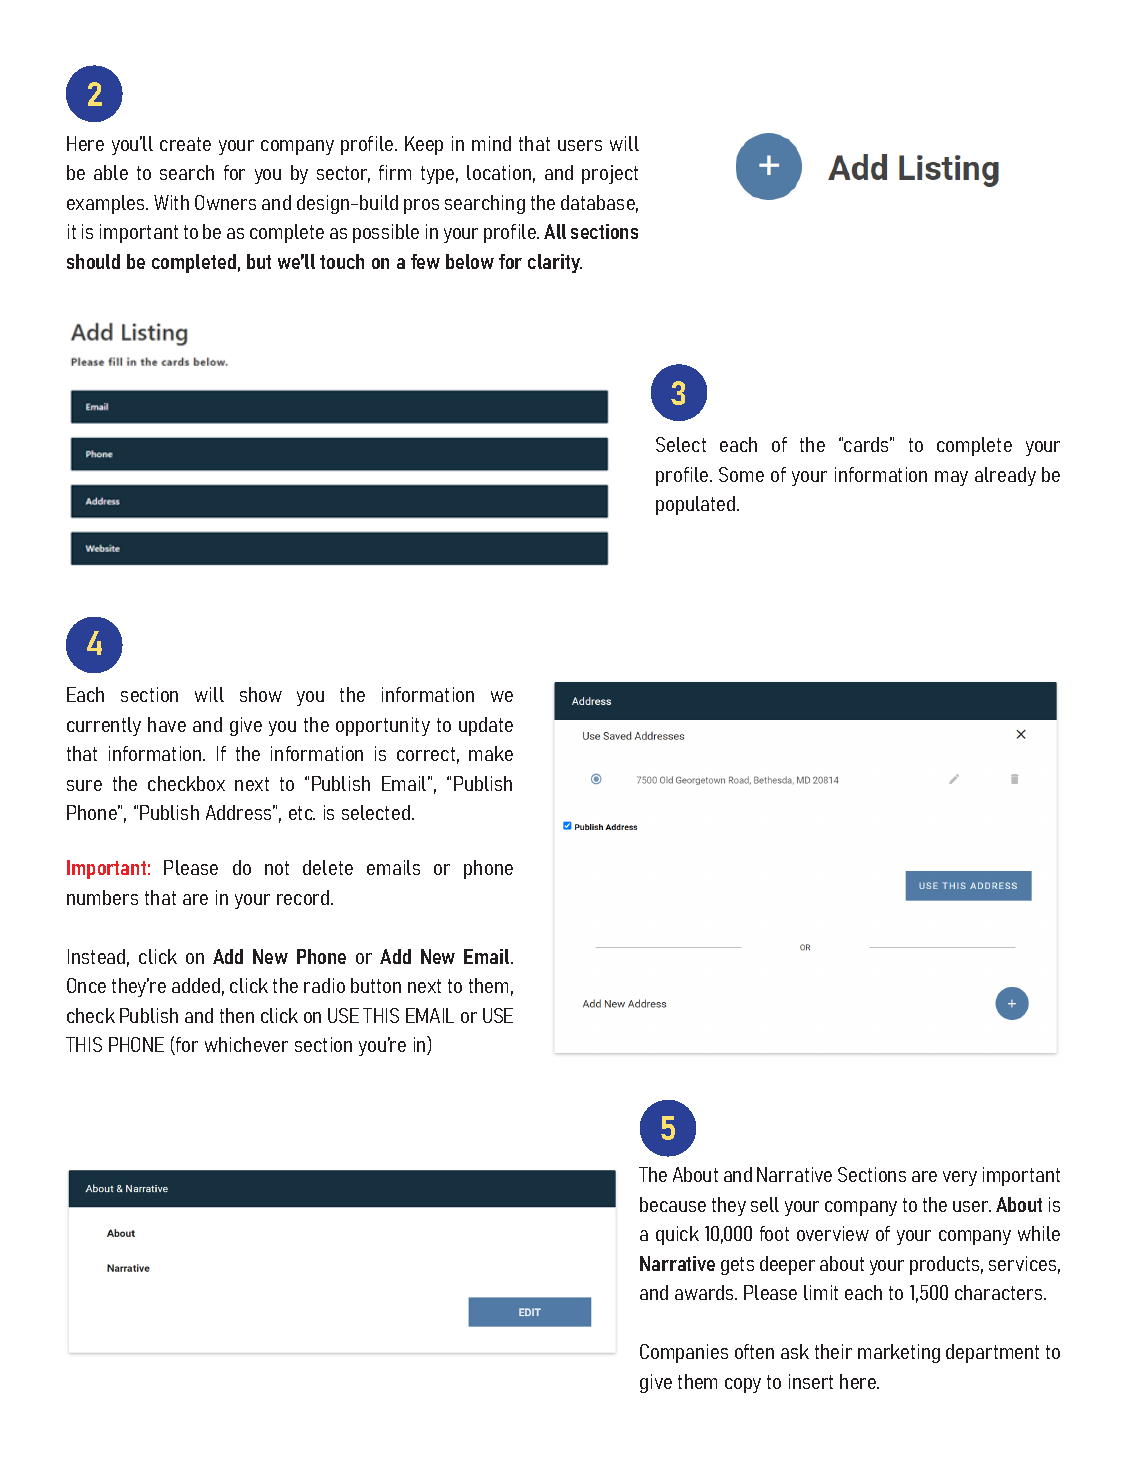  I want to click on Companies, so click(684, 1353).
